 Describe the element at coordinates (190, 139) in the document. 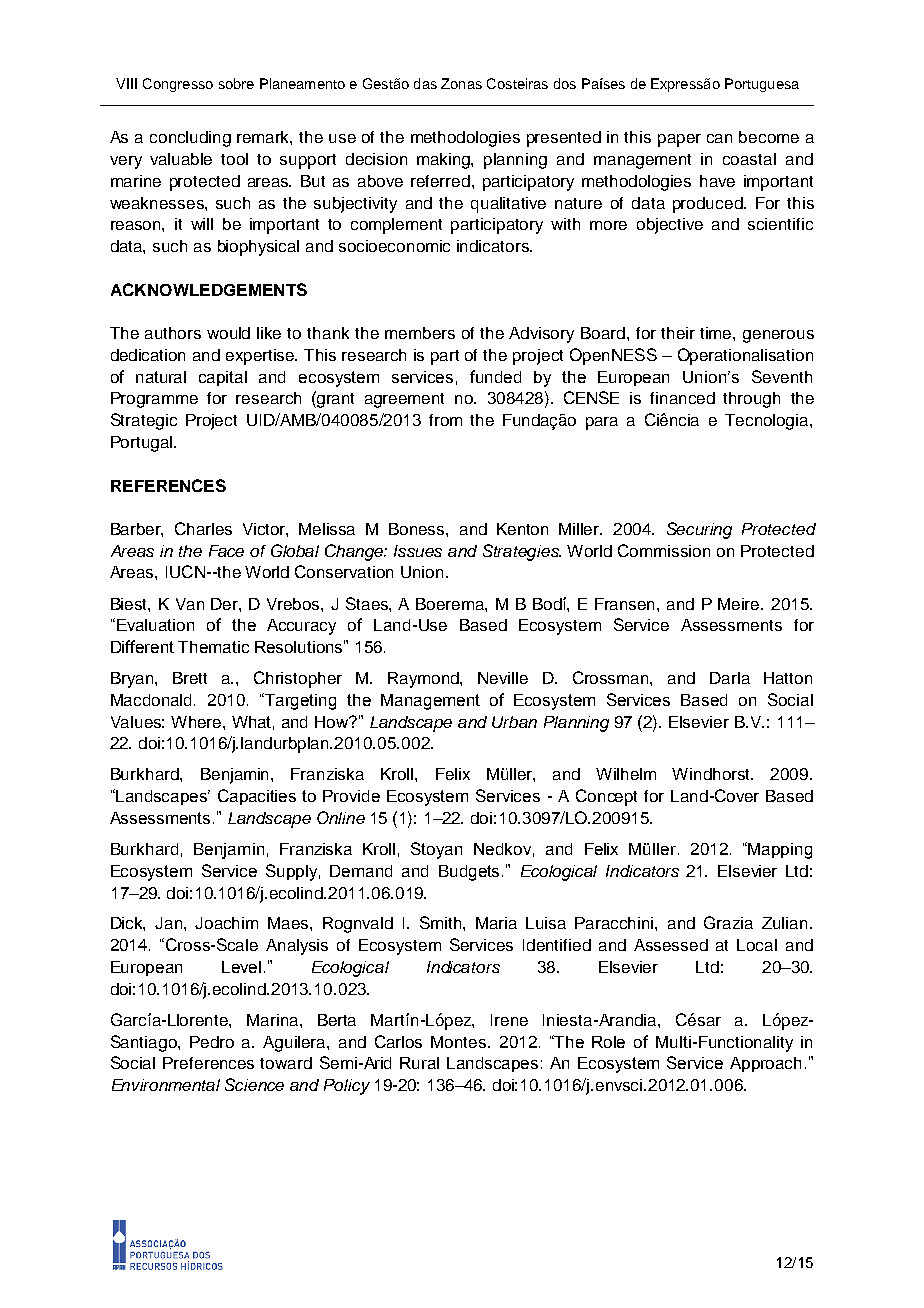

I see `concluding` at that location.
